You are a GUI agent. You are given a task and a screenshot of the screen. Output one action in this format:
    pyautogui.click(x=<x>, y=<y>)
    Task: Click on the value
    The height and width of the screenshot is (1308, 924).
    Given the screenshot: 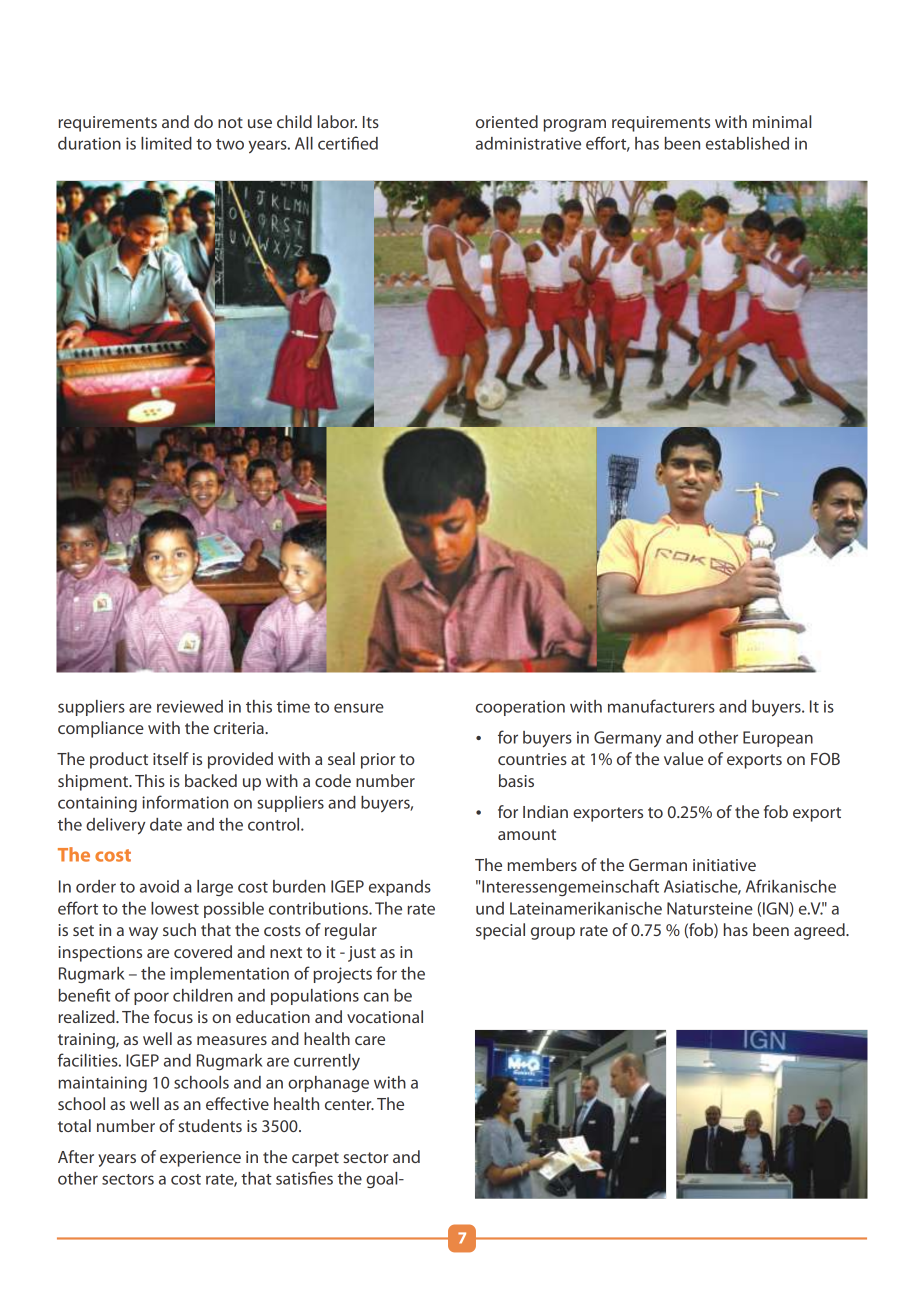 What is the action you would take?
    pyautogui.click(x=683, y=758)
